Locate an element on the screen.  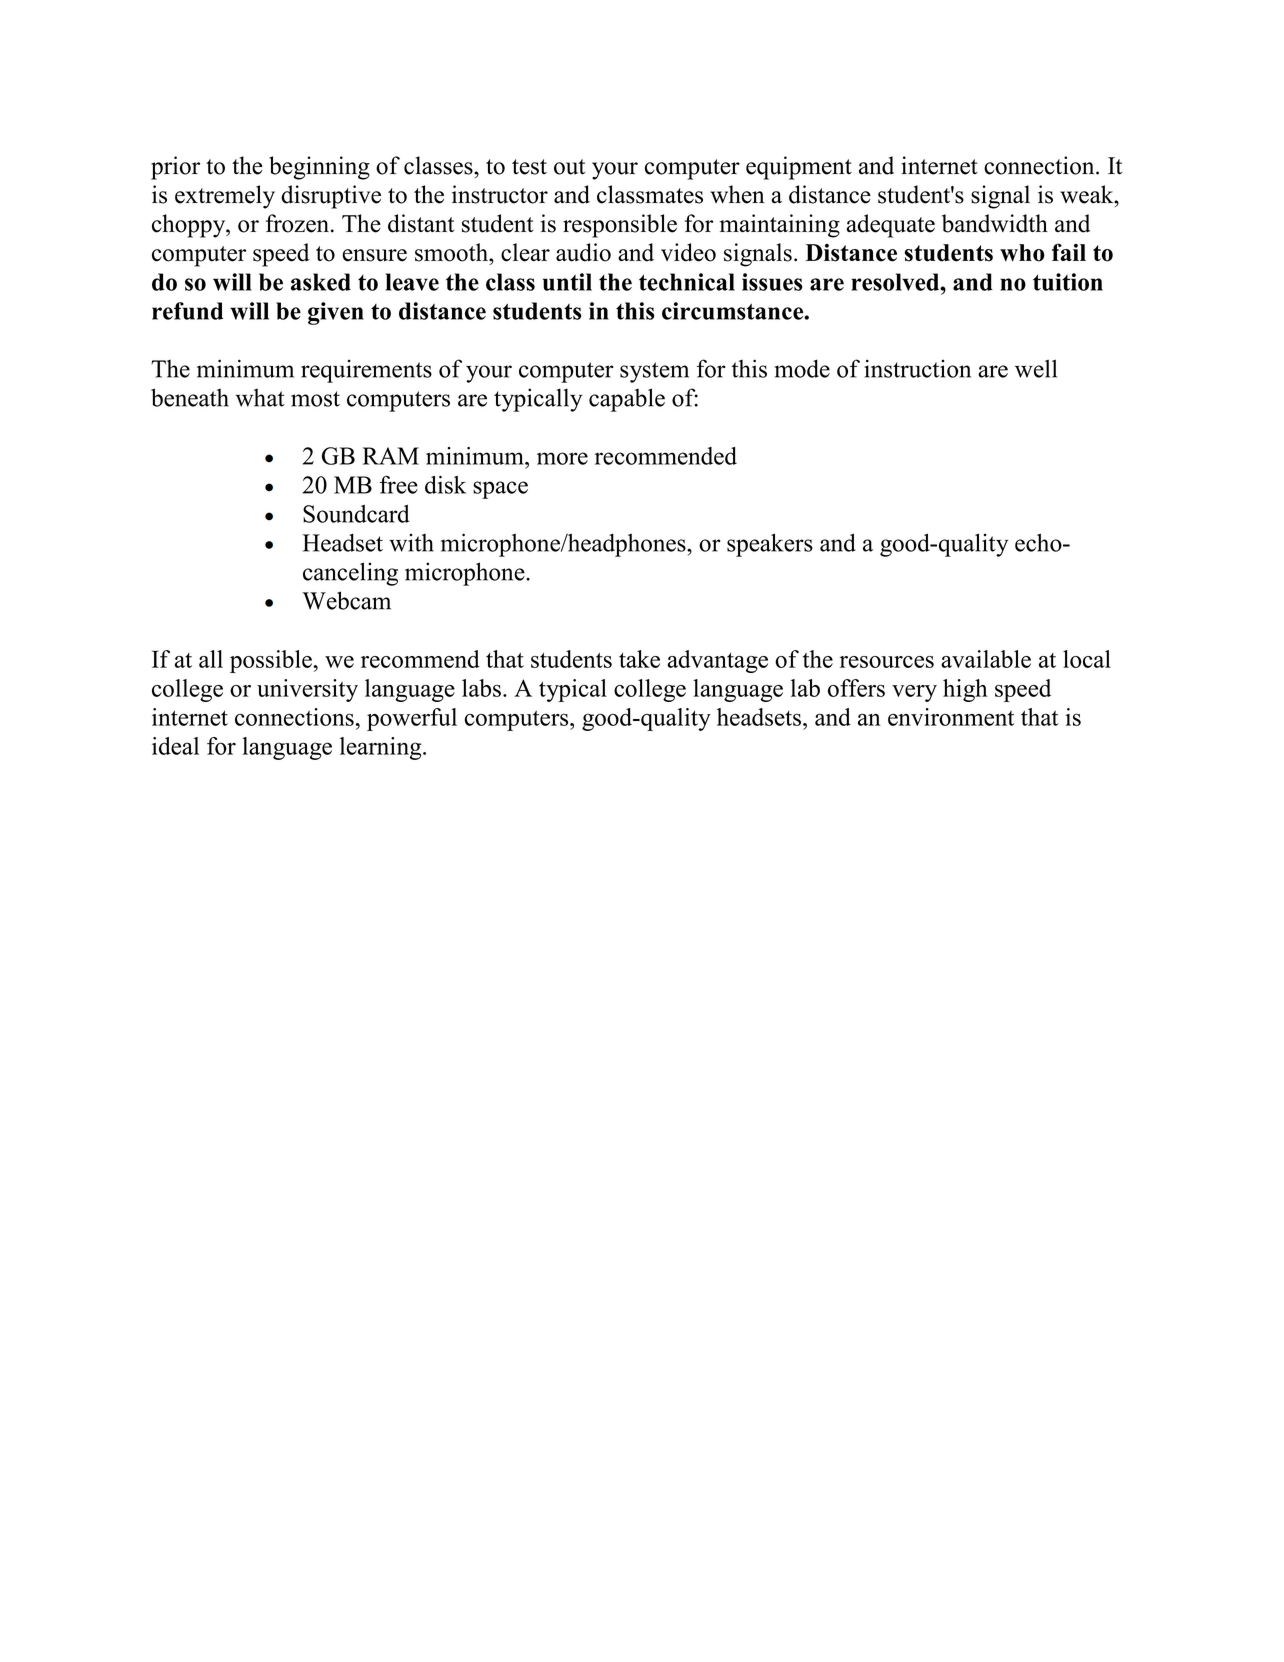
available is located at coordinates (986, 659).
